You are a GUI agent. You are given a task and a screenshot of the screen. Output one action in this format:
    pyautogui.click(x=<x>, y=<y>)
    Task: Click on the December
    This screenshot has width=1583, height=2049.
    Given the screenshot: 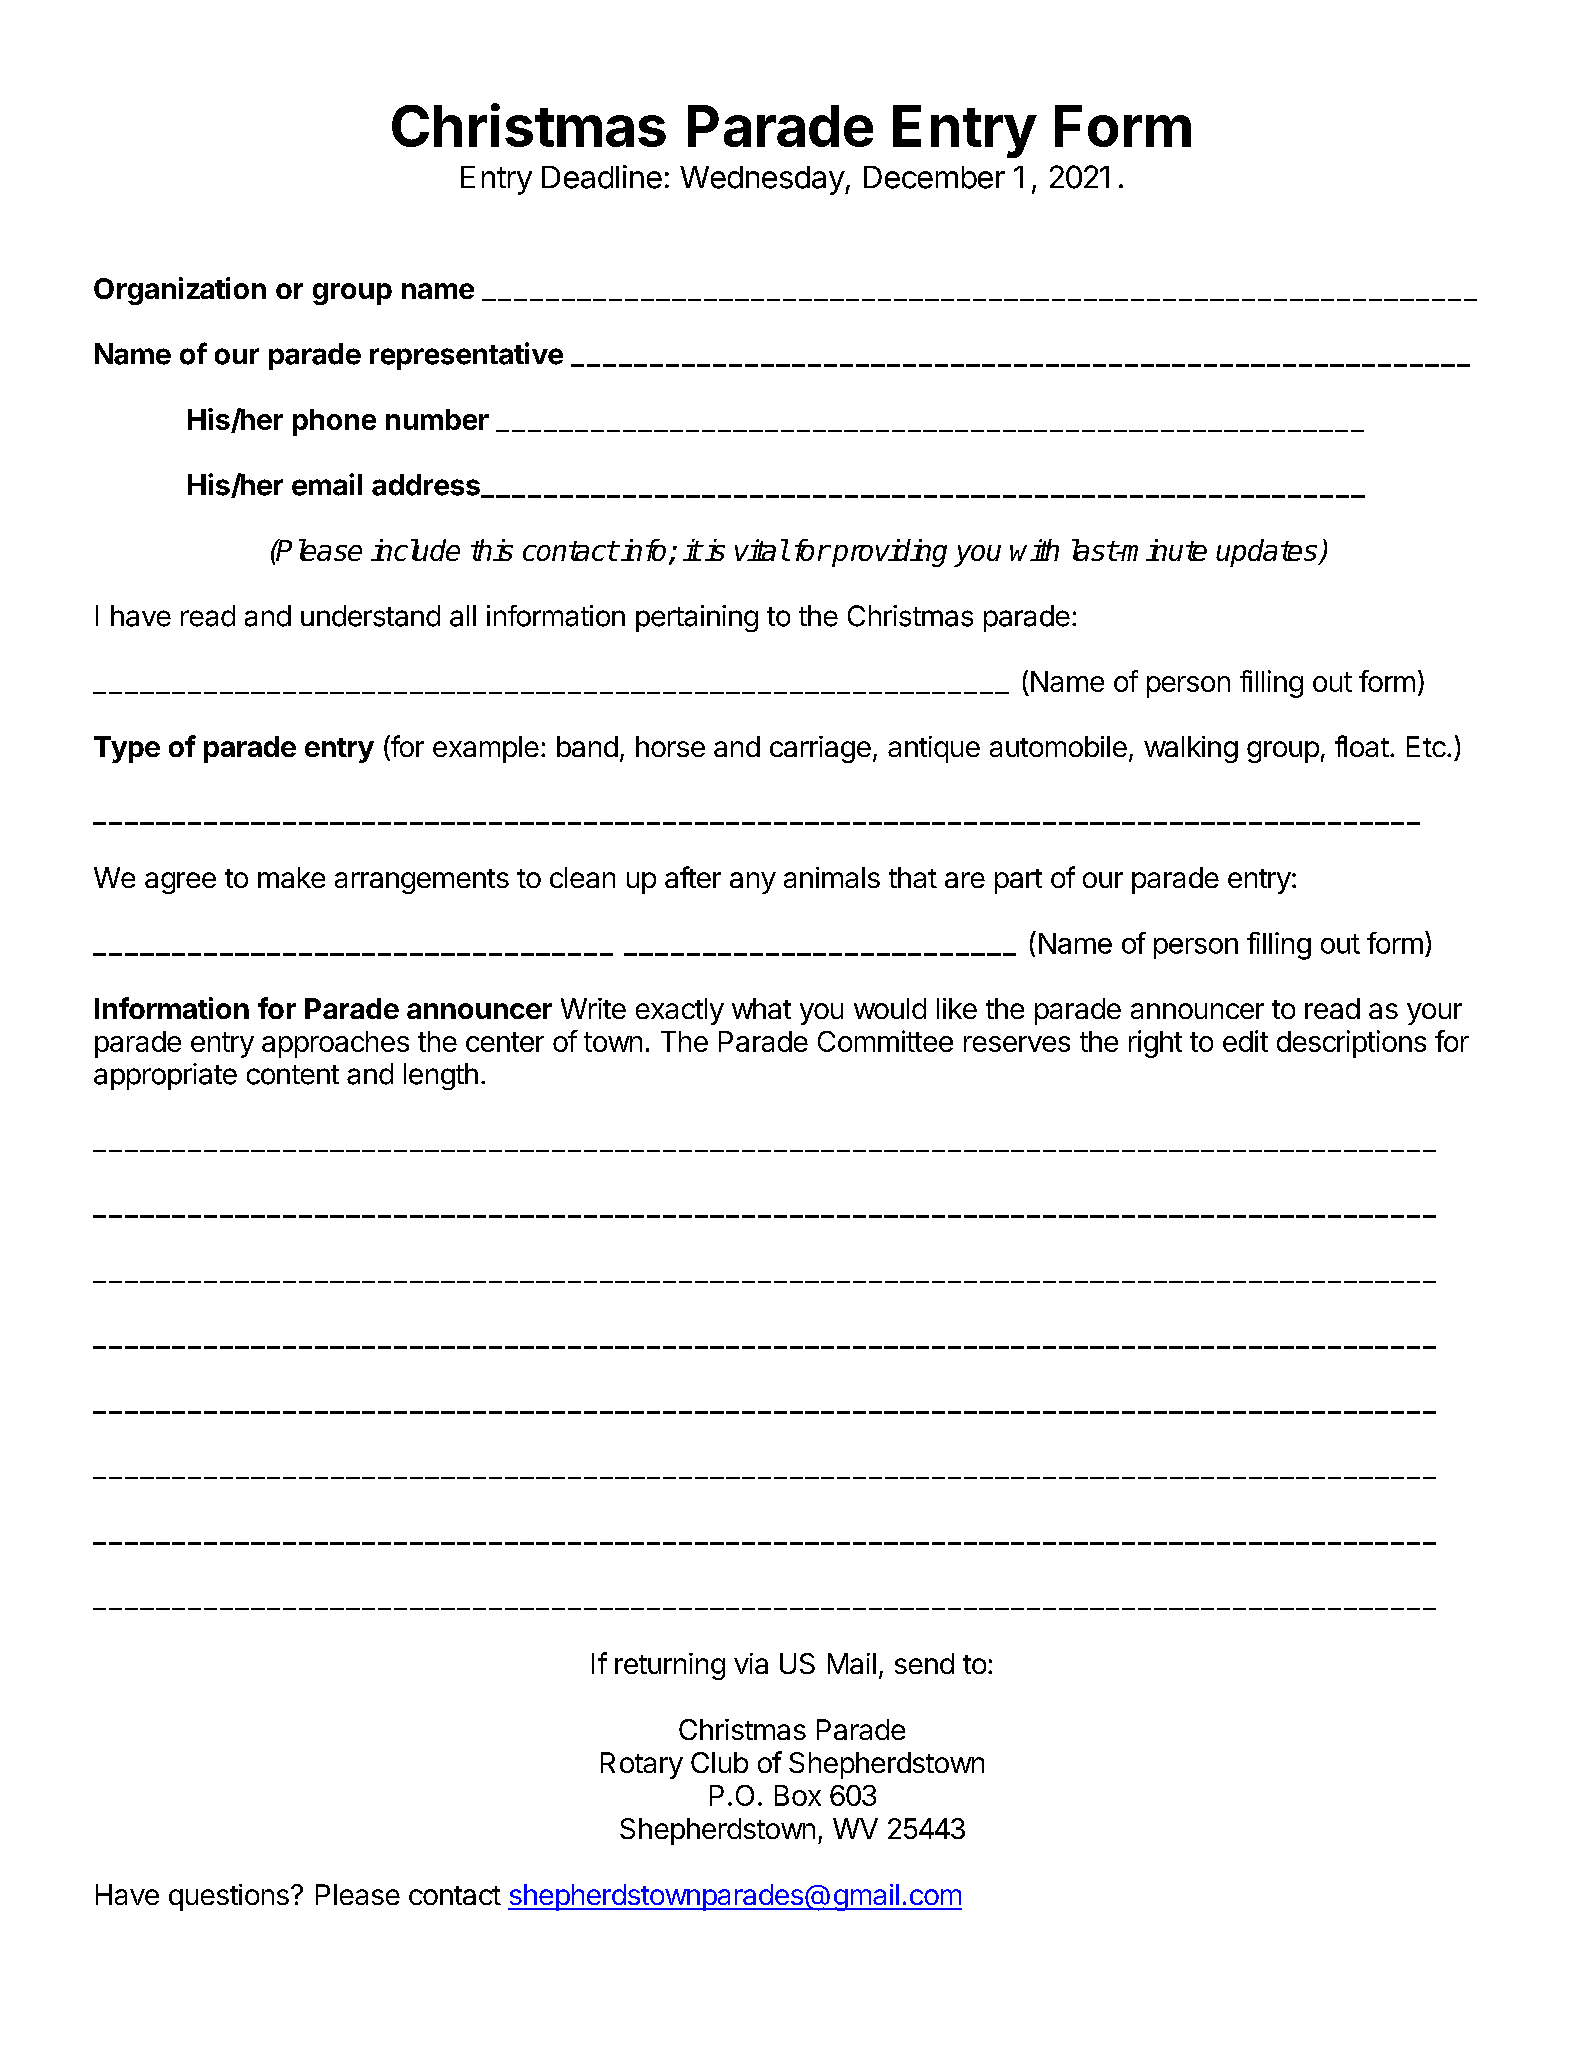 What is the action you would take?
    pyautogui.click(x=934, y=177)
